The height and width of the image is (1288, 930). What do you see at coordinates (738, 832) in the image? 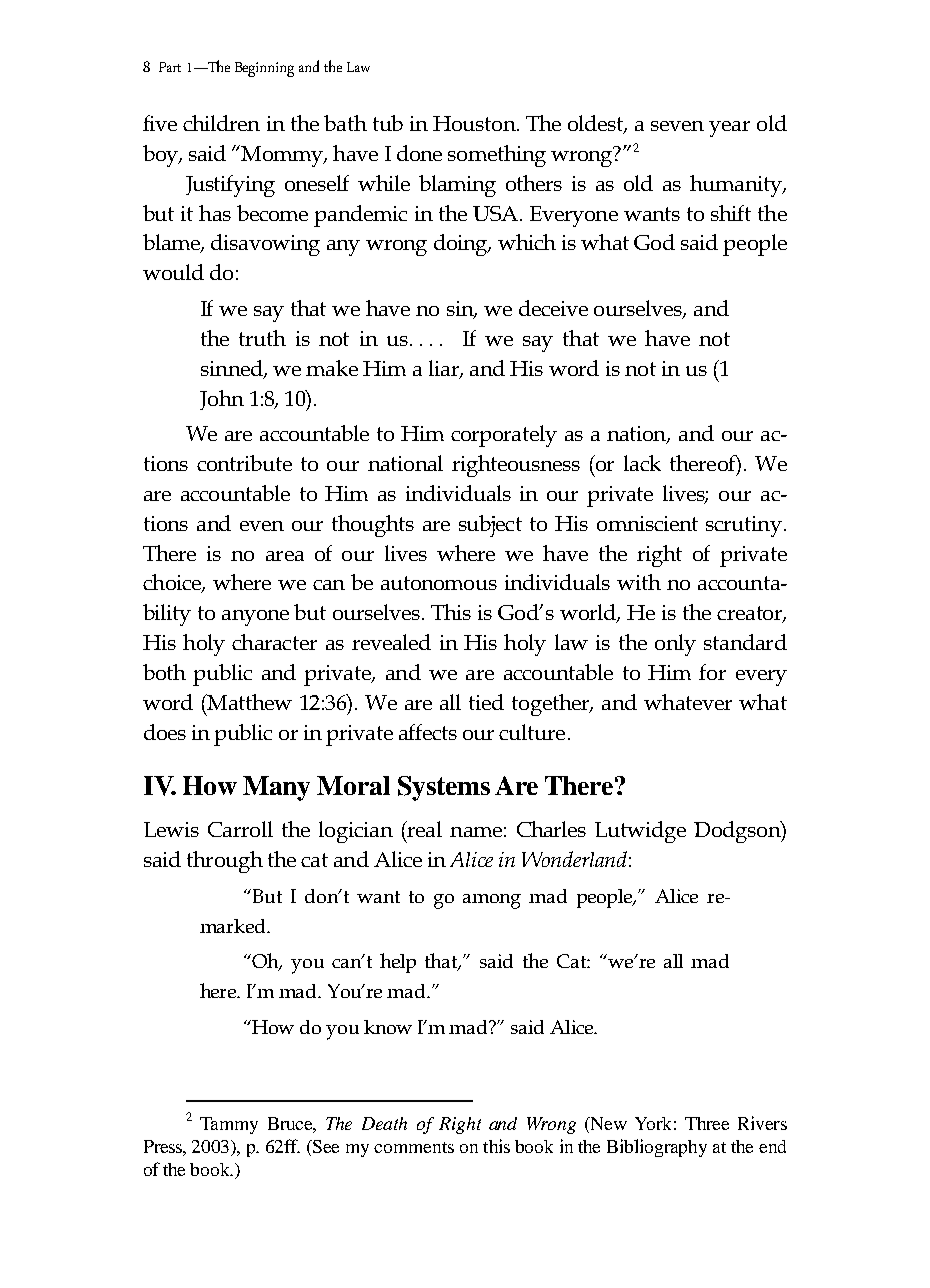
I see `Dodgson` at bounding box center [738, 832].
